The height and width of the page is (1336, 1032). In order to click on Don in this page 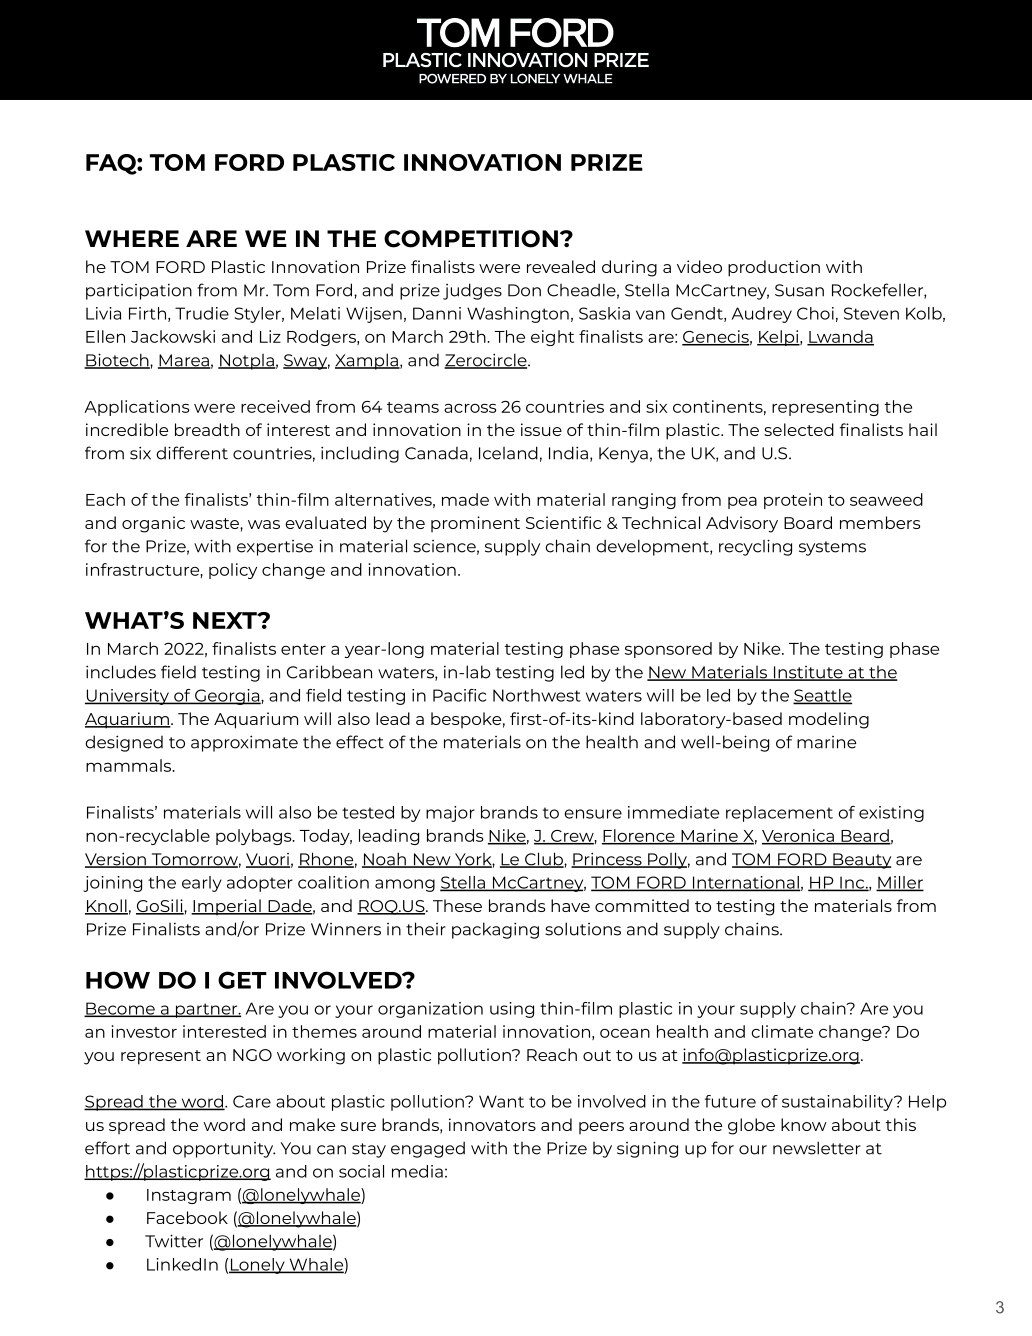, I will do `click(524, 290)`.
